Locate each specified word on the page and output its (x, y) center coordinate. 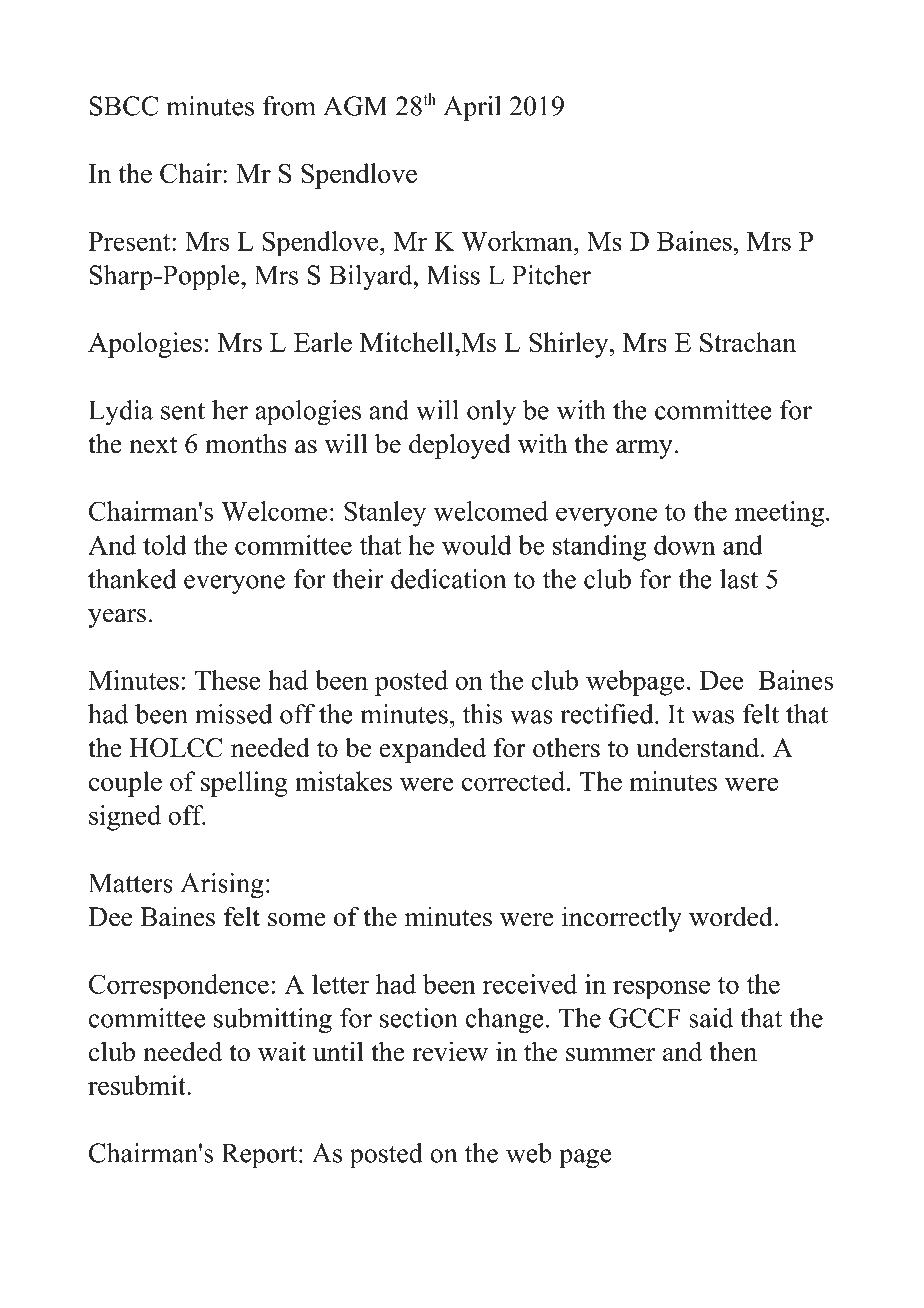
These (227, 680)
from (289, 106)
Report (259, 1156)
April (472, 108)
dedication (448, 579)
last (739, 579)
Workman (518, 241)
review (450, 1051)
